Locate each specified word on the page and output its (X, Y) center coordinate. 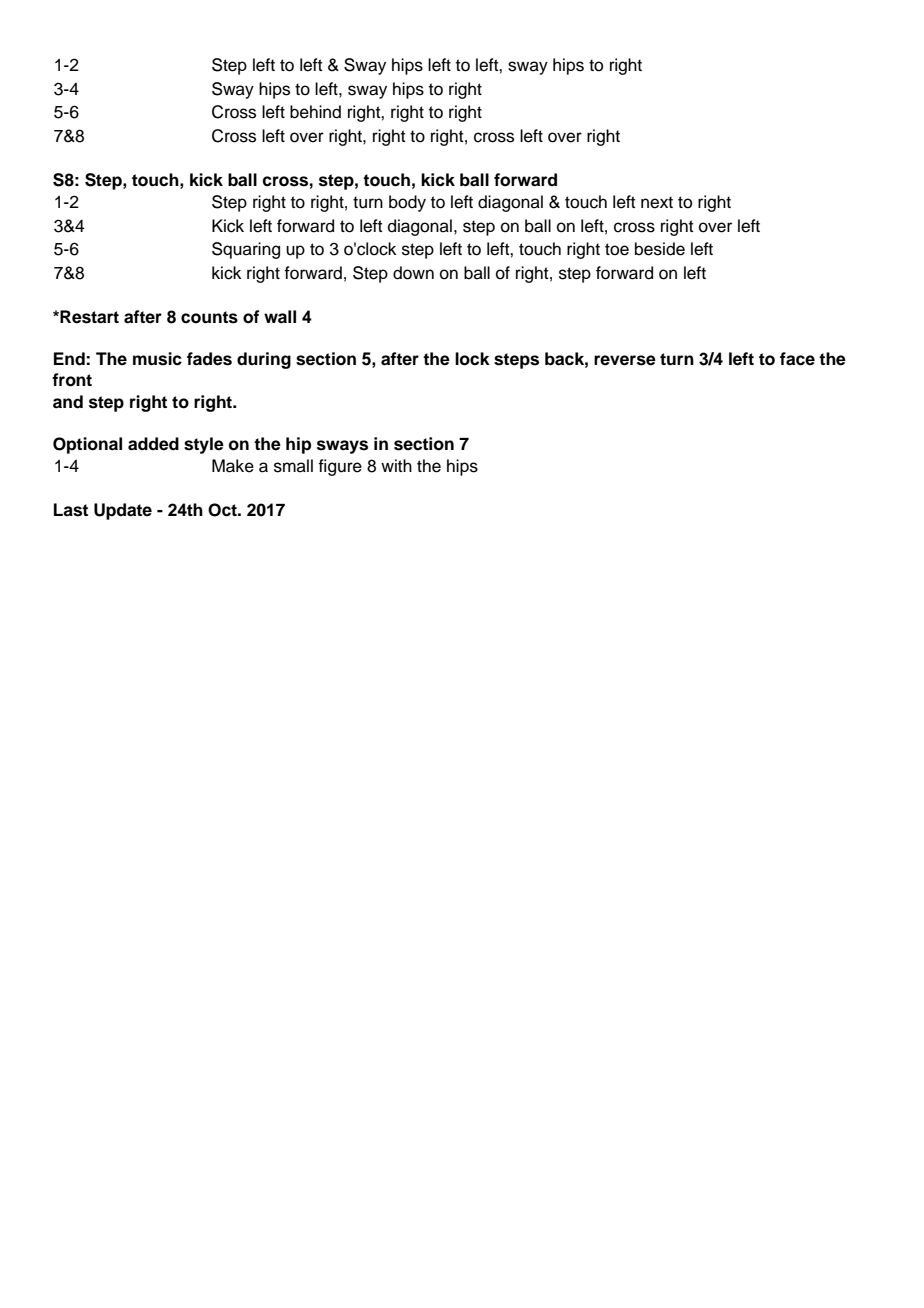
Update (123, 511)
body (407, 203)
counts (209, 317)
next (657, 202)
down (413, 273)
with (396, 465)
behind (315, 112)
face (797, 359)
